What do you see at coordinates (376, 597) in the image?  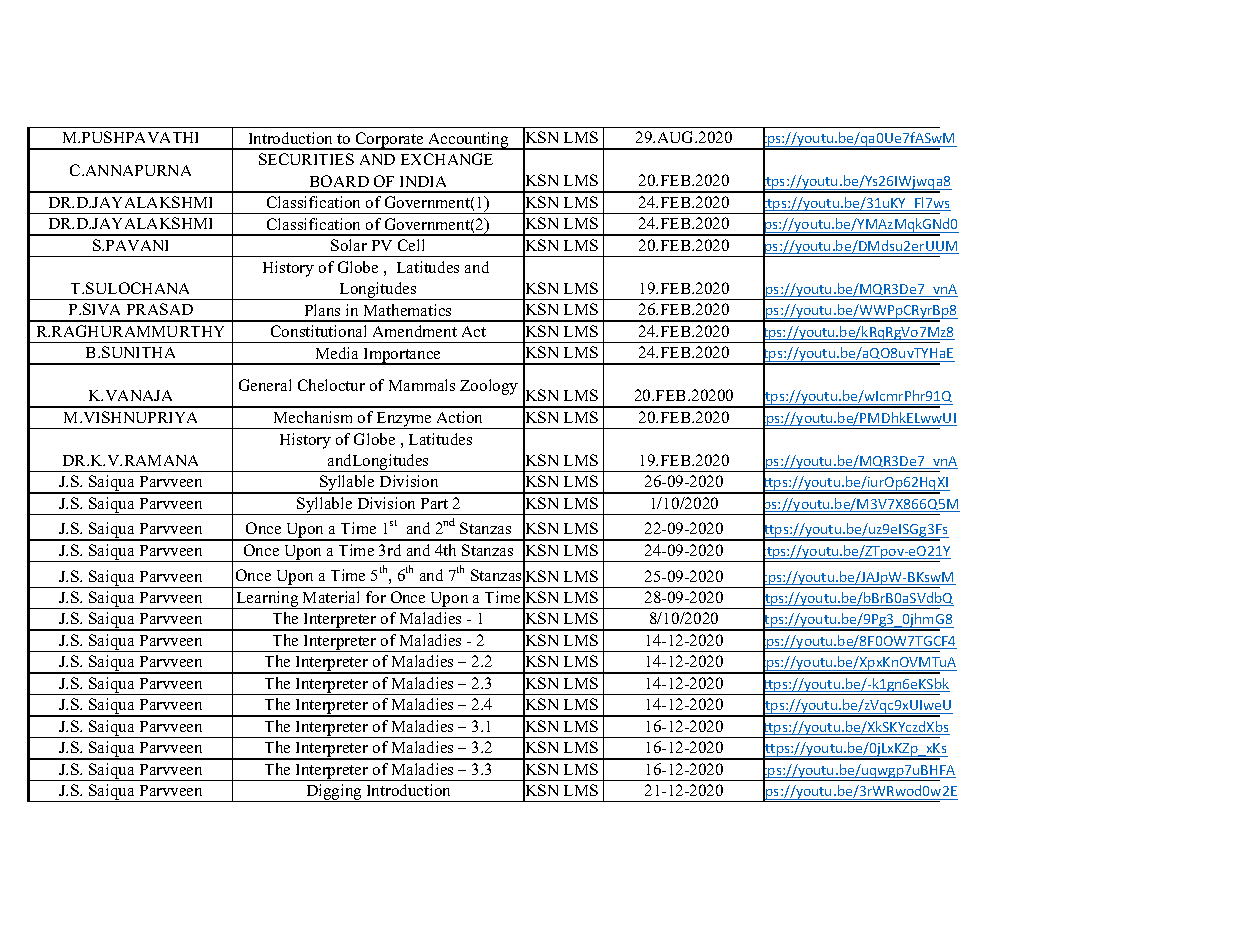 I see `for` at bounding box center [376, 597].
